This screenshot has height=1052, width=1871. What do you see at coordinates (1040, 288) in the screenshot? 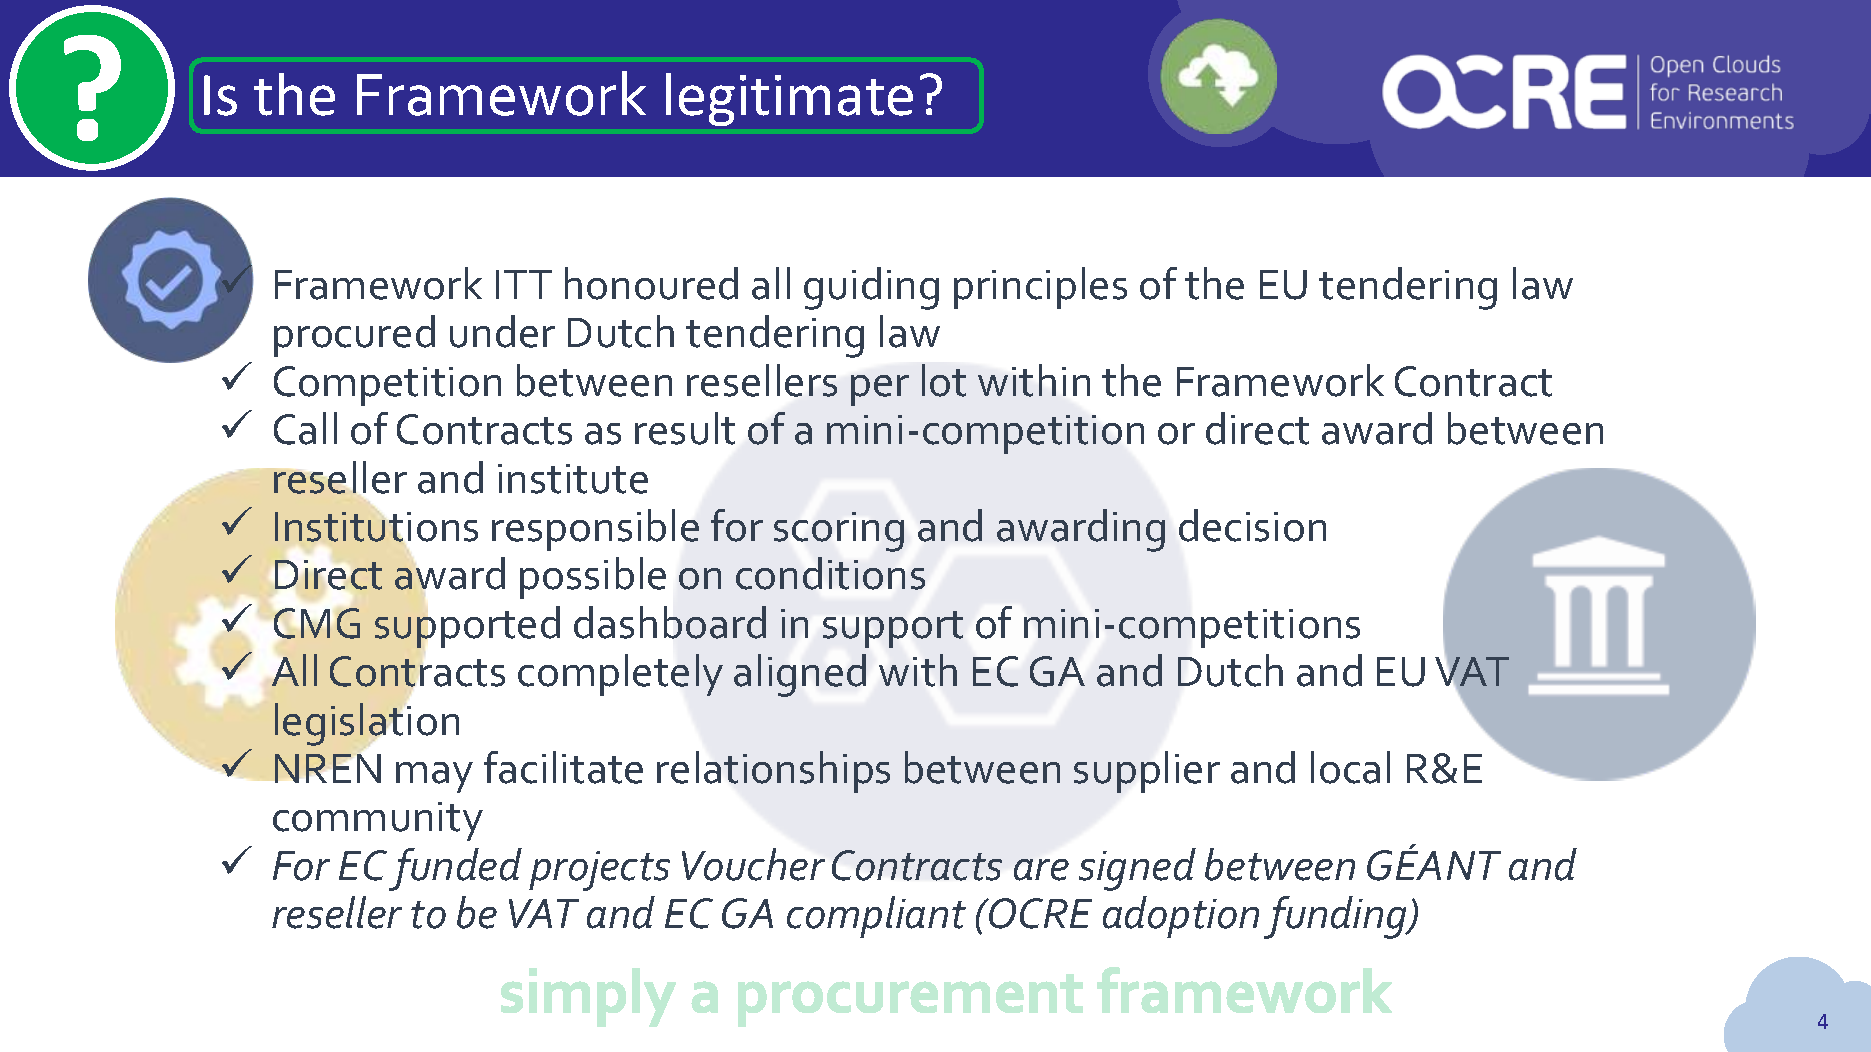
I see `principles` at bounding box center [1040, 288].
